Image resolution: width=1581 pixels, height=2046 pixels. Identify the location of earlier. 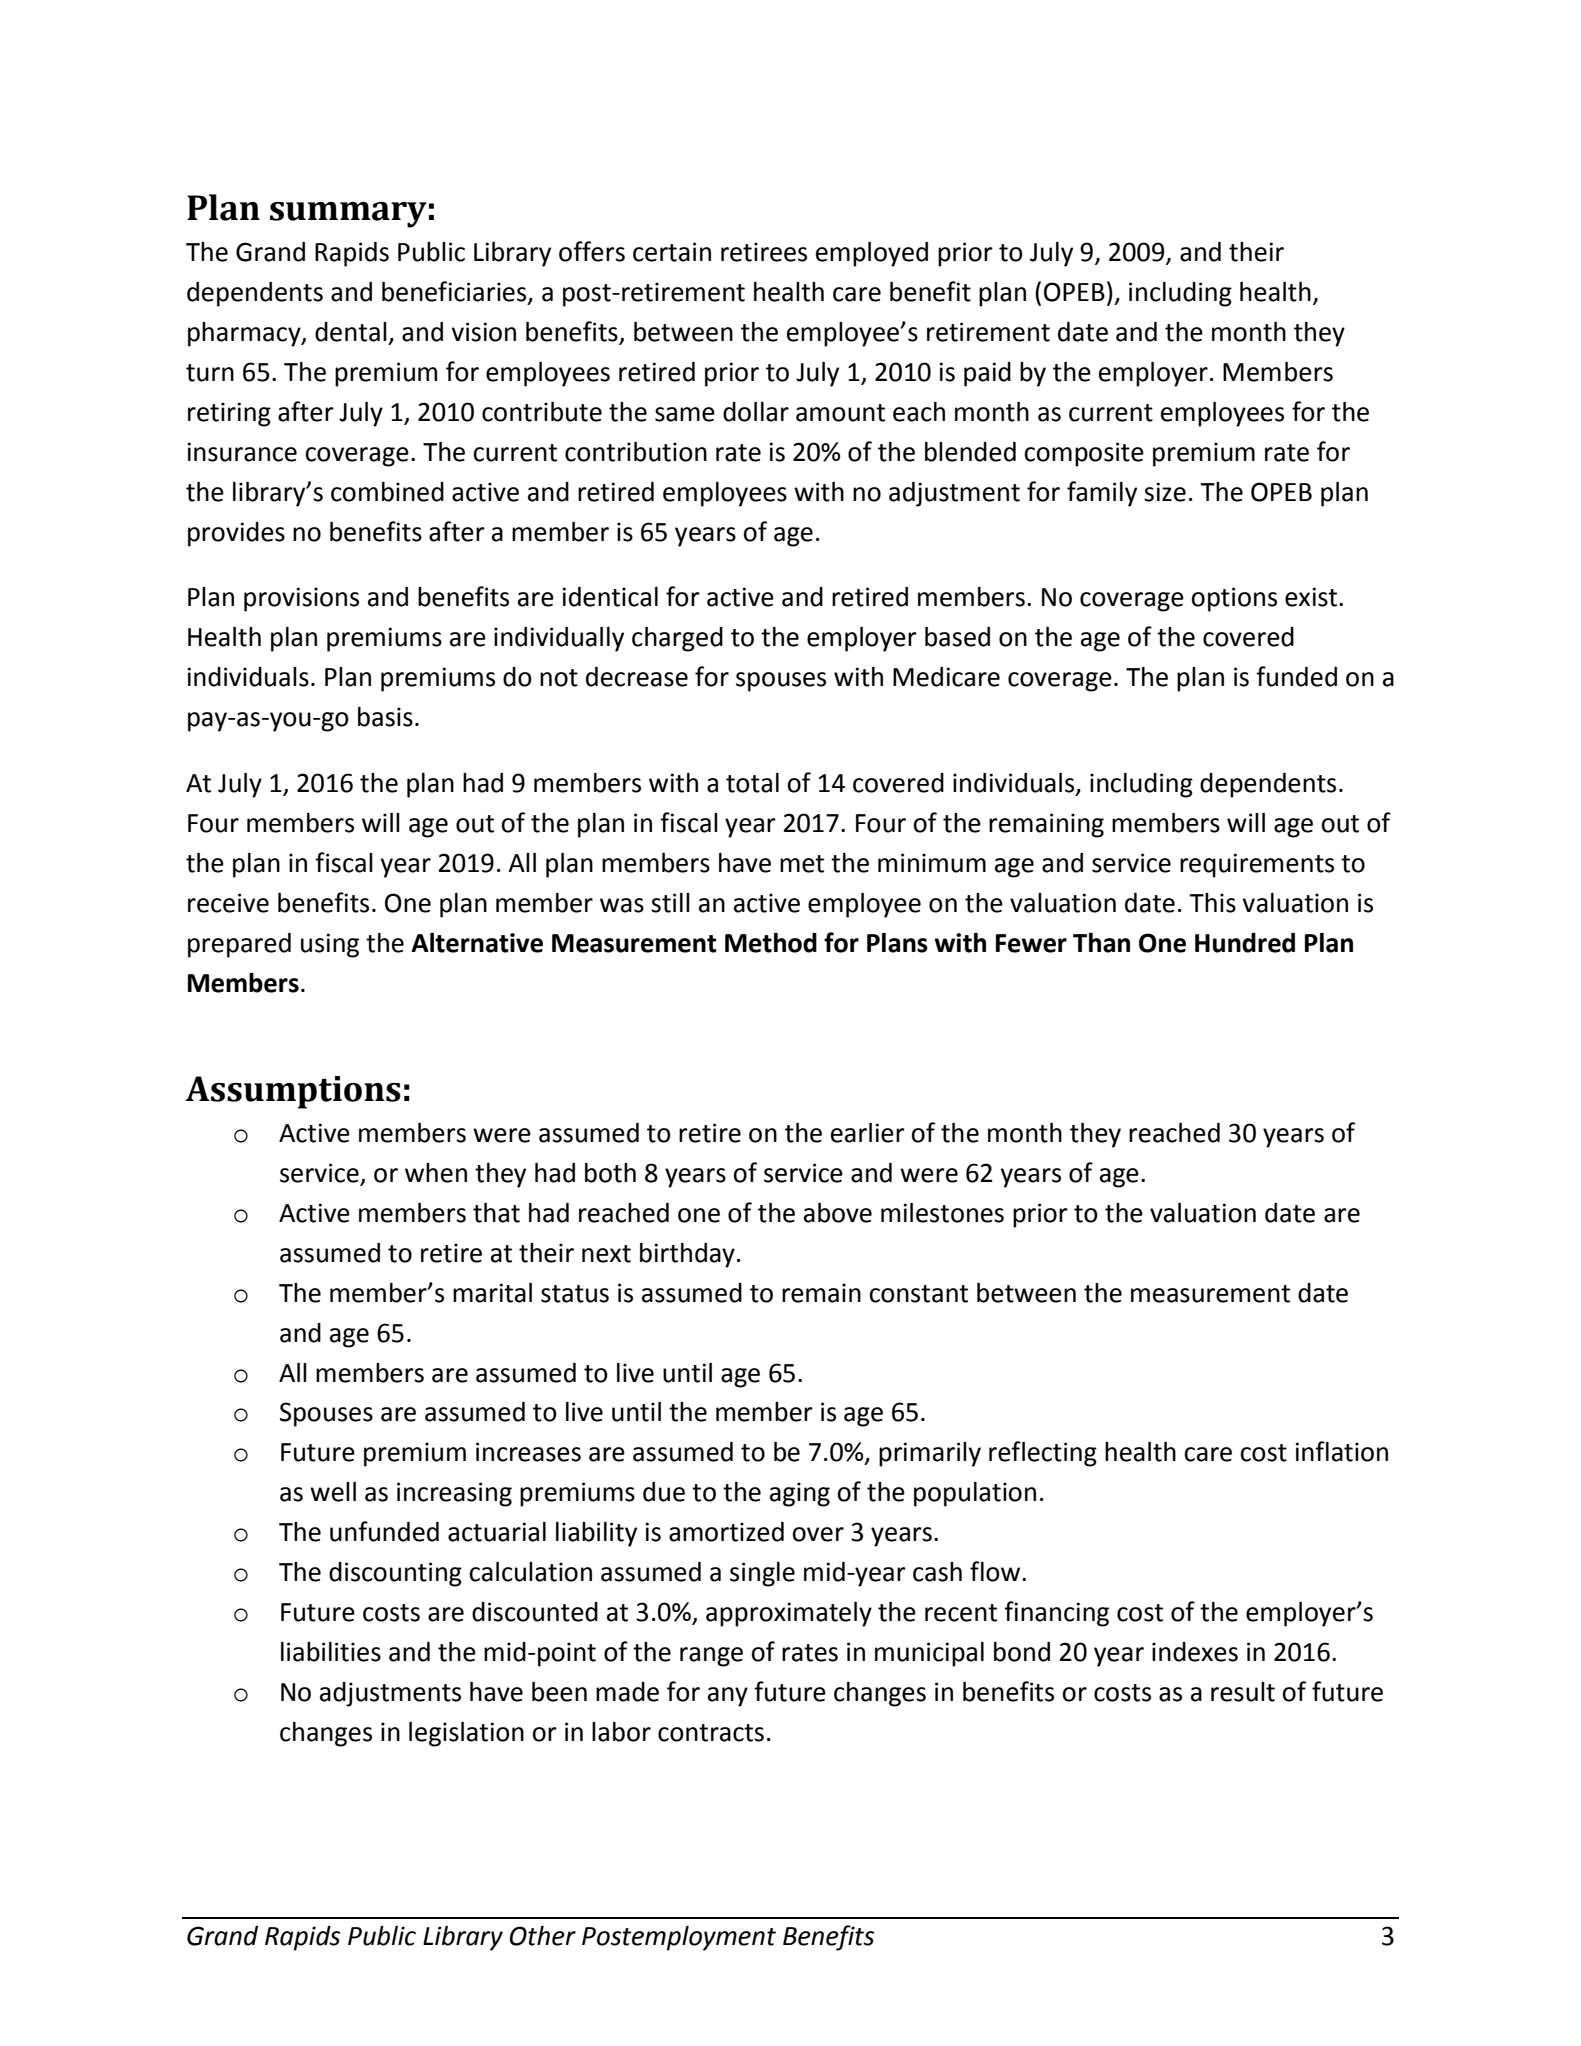
(868, 1133).
